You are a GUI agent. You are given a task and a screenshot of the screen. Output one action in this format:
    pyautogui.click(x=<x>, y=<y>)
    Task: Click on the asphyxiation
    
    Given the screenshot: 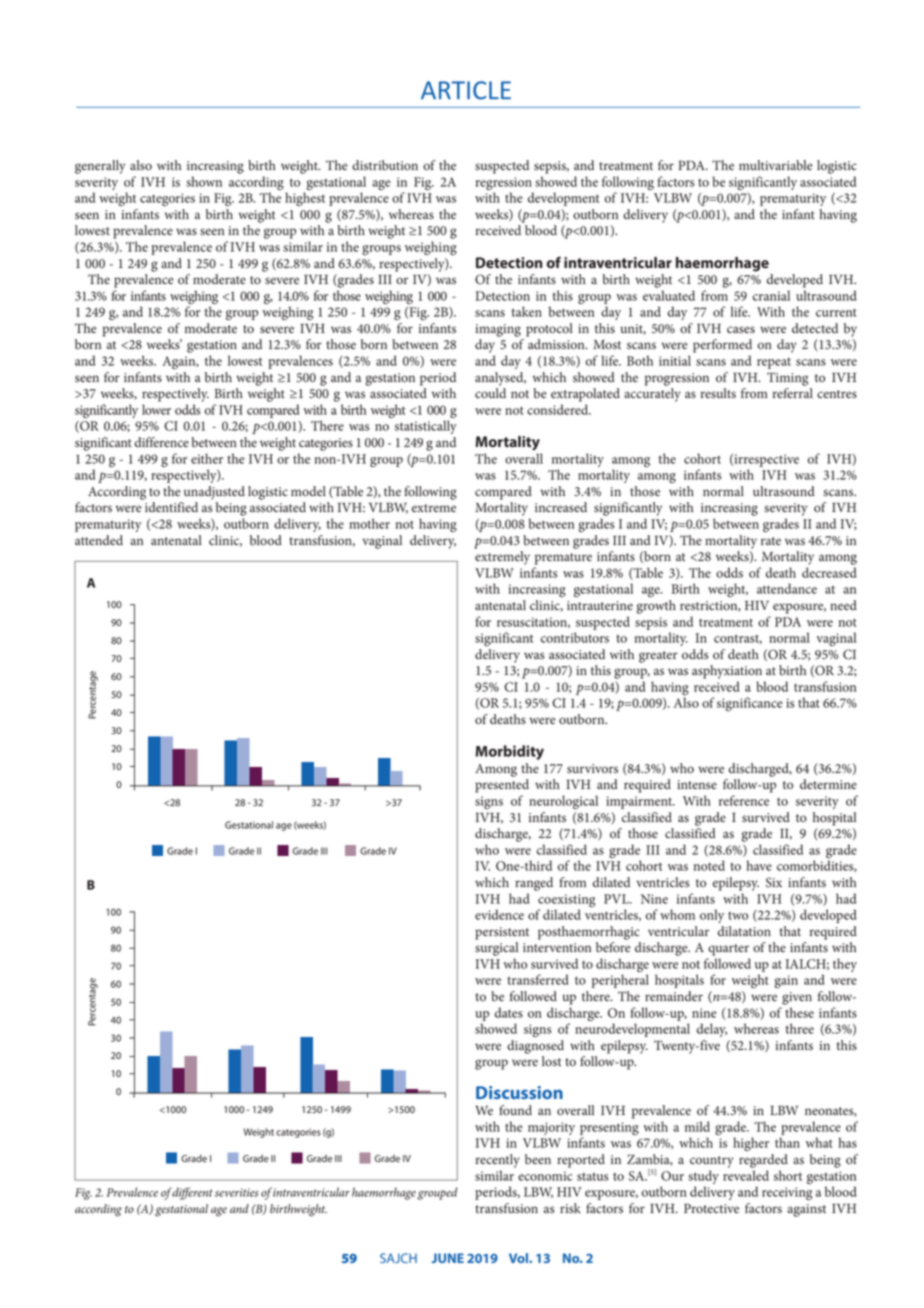 What is the action you would take?
    pyautogui.click(x=727, y=672)
